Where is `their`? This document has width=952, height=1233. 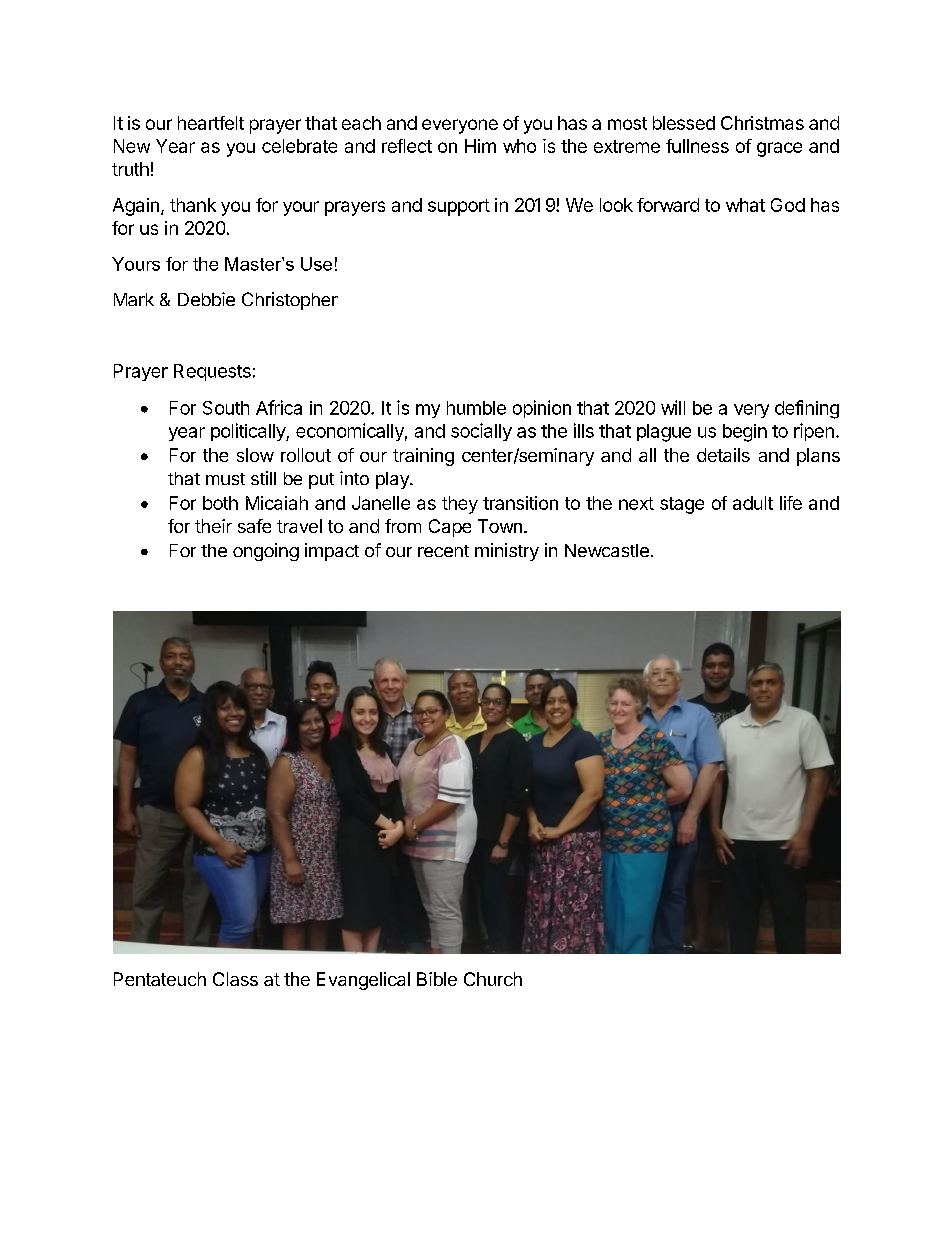 their is located at coordinates (213, 526).
